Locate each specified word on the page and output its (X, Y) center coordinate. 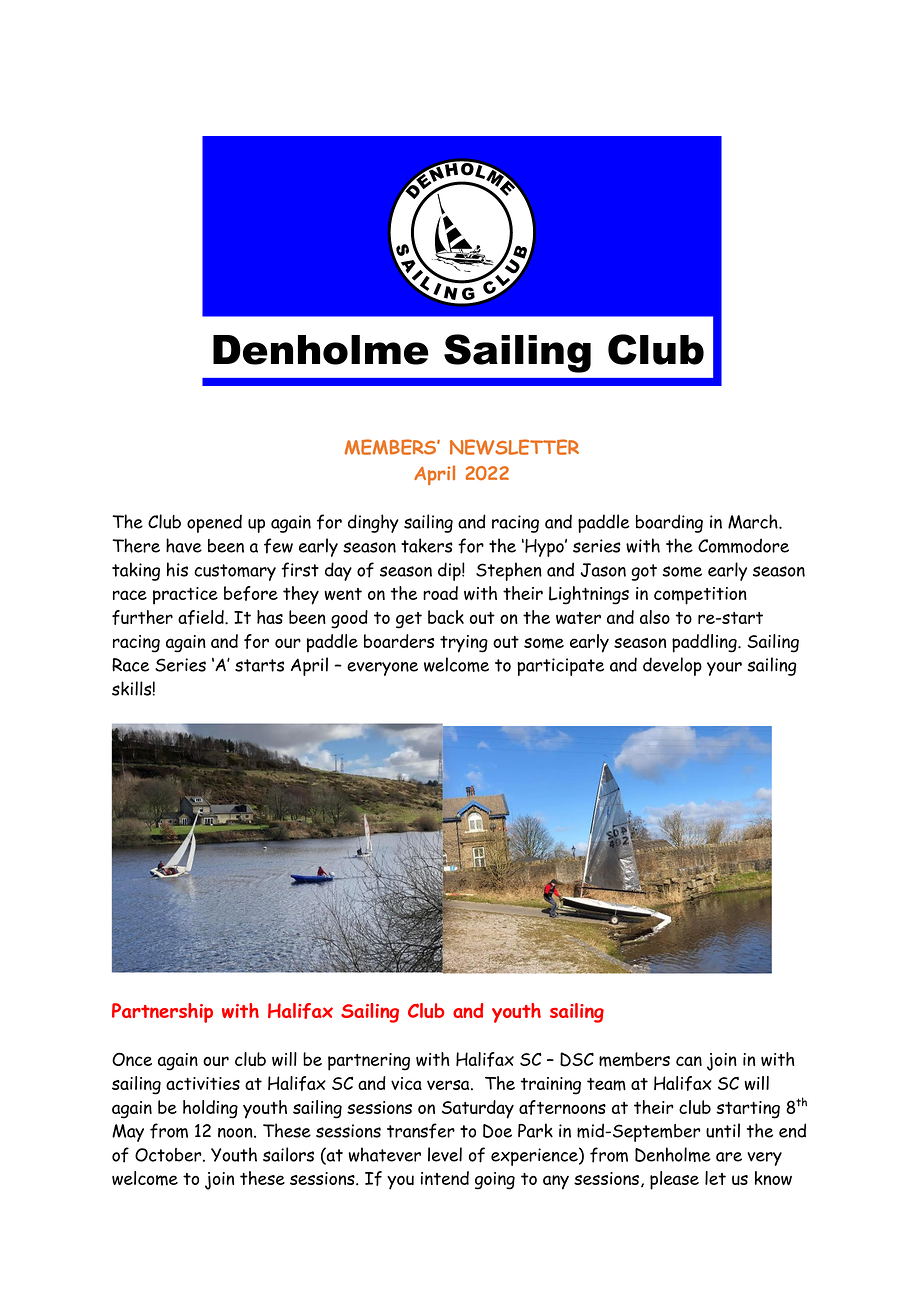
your (724, 669)
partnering (369, 1062)
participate (560, 667)
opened (214, 523)
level (445, 1154)
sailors (288, 1154)
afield (202, 617)
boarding (669, 523)
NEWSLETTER (514, 447)
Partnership (162, 1013)
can (689, 1061)
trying (464, 644)
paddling (705, 643)
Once (132, 1059)
